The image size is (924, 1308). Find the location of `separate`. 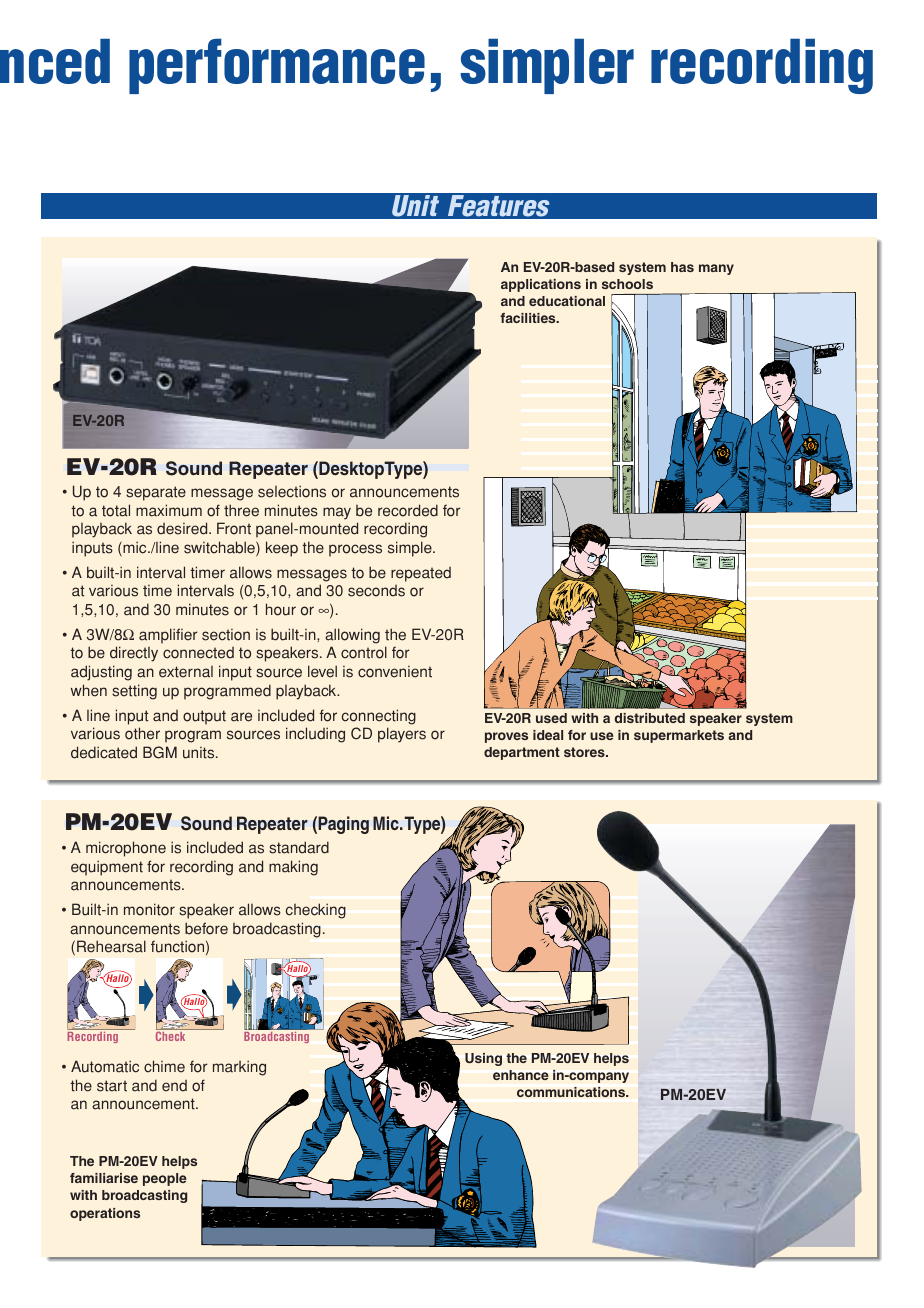

separate is located at coordinates (156, 493).
